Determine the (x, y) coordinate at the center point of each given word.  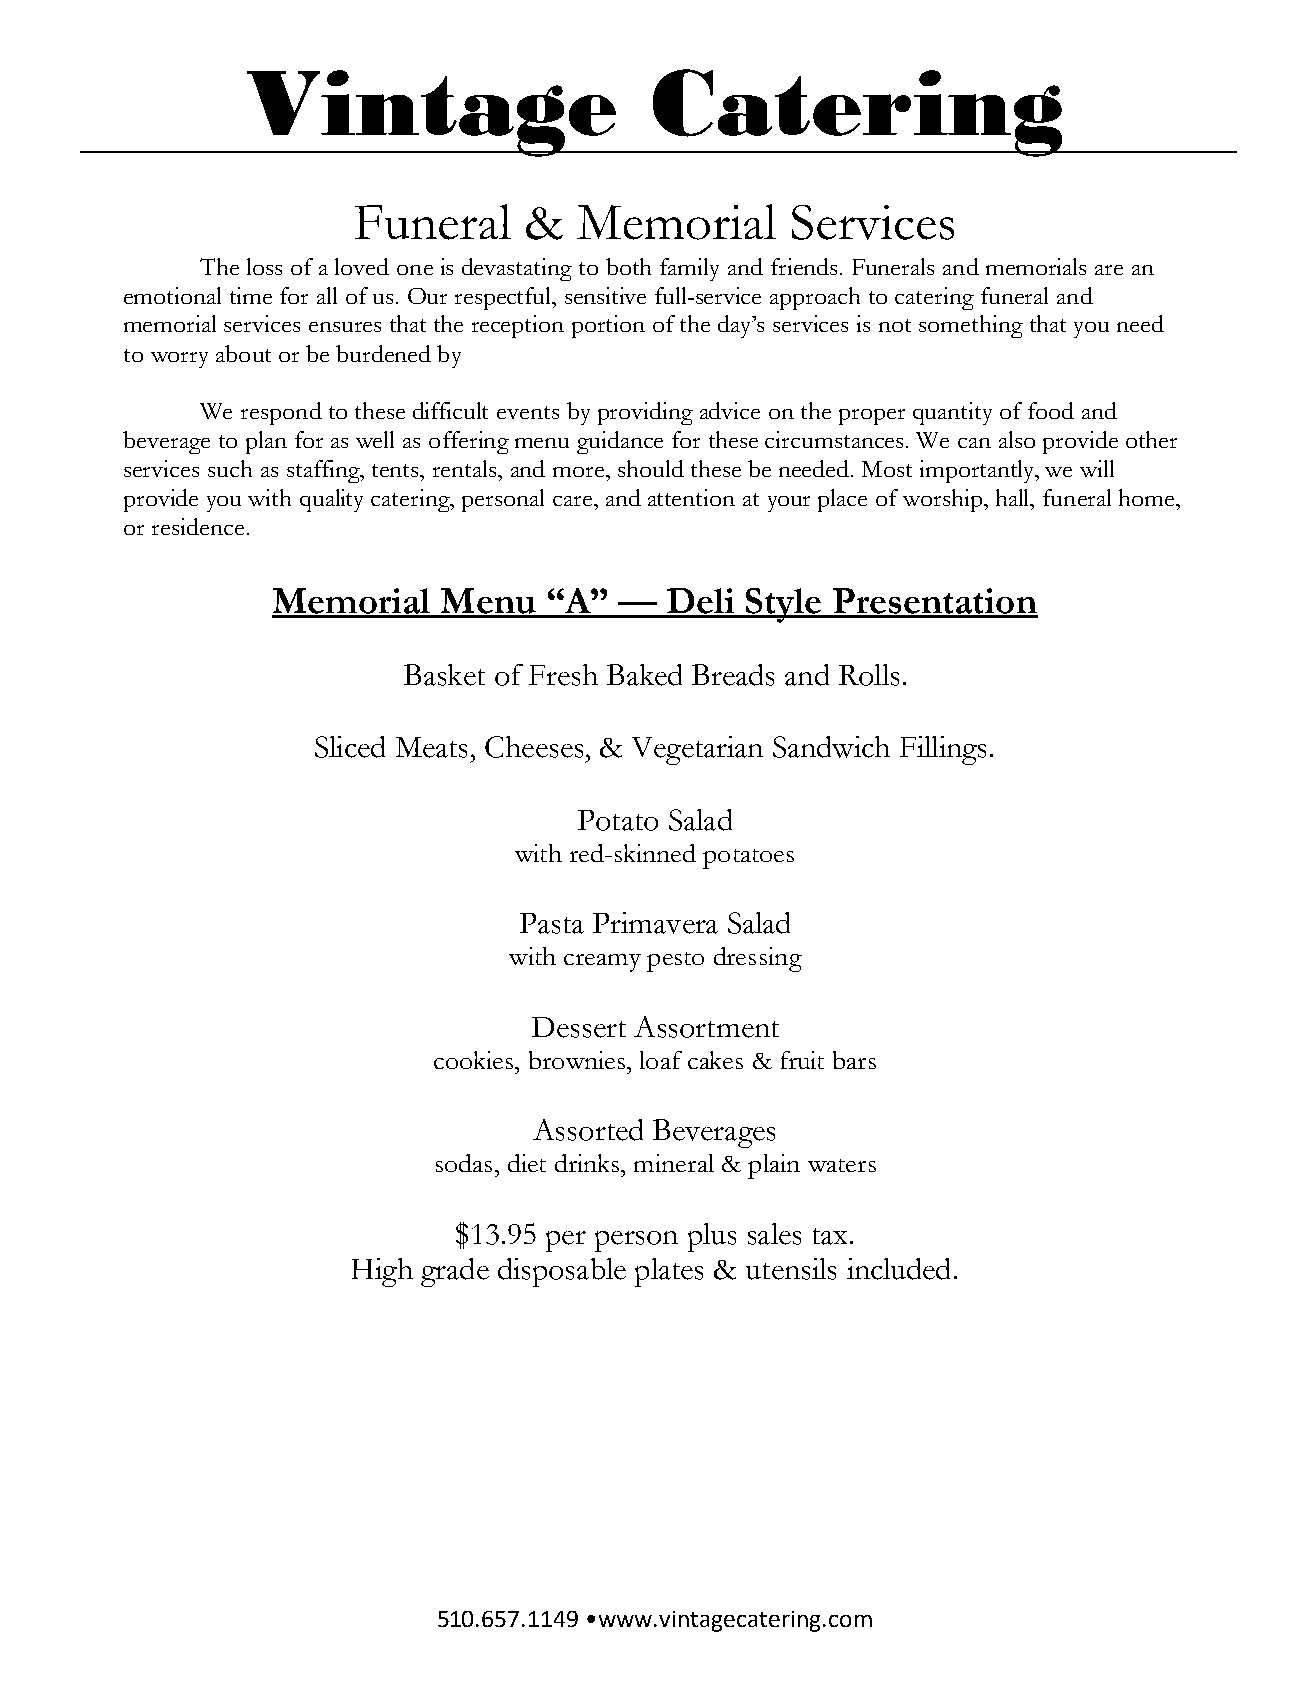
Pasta (552, 923)
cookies (475, 1060)
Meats (431, 747)
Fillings (943, 750)
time (251, 295)
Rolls (869, 675)
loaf (661, 1060)
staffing (325, 471)
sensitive (605, 295)
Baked (644, 675)
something (971, 326)
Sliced (350, 747)
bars (854, 1060)
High (382, 1272)
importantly (978, 471)
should (651, 468)
